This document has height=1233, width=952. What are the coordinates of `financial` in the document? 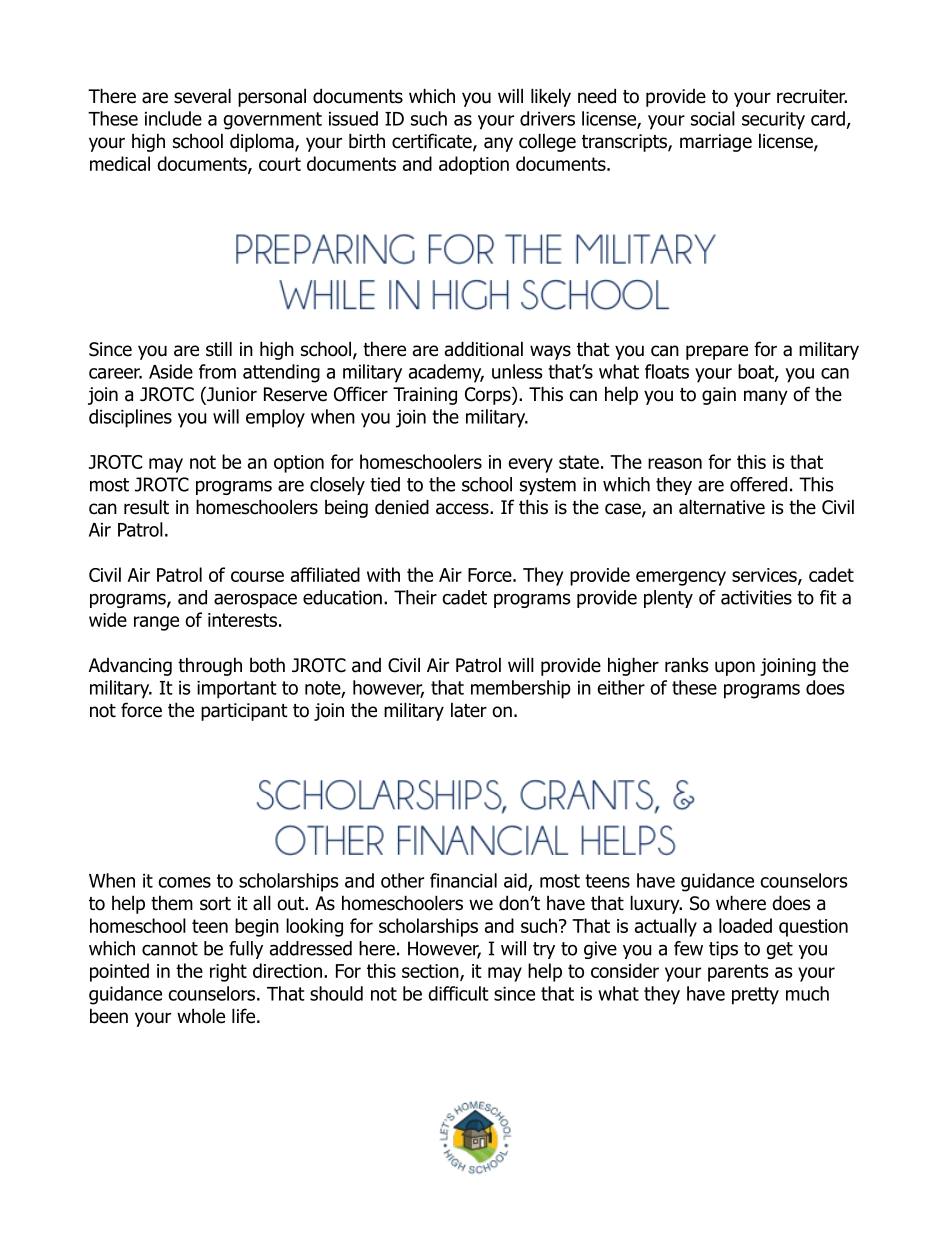 It's located at (463, 880).
